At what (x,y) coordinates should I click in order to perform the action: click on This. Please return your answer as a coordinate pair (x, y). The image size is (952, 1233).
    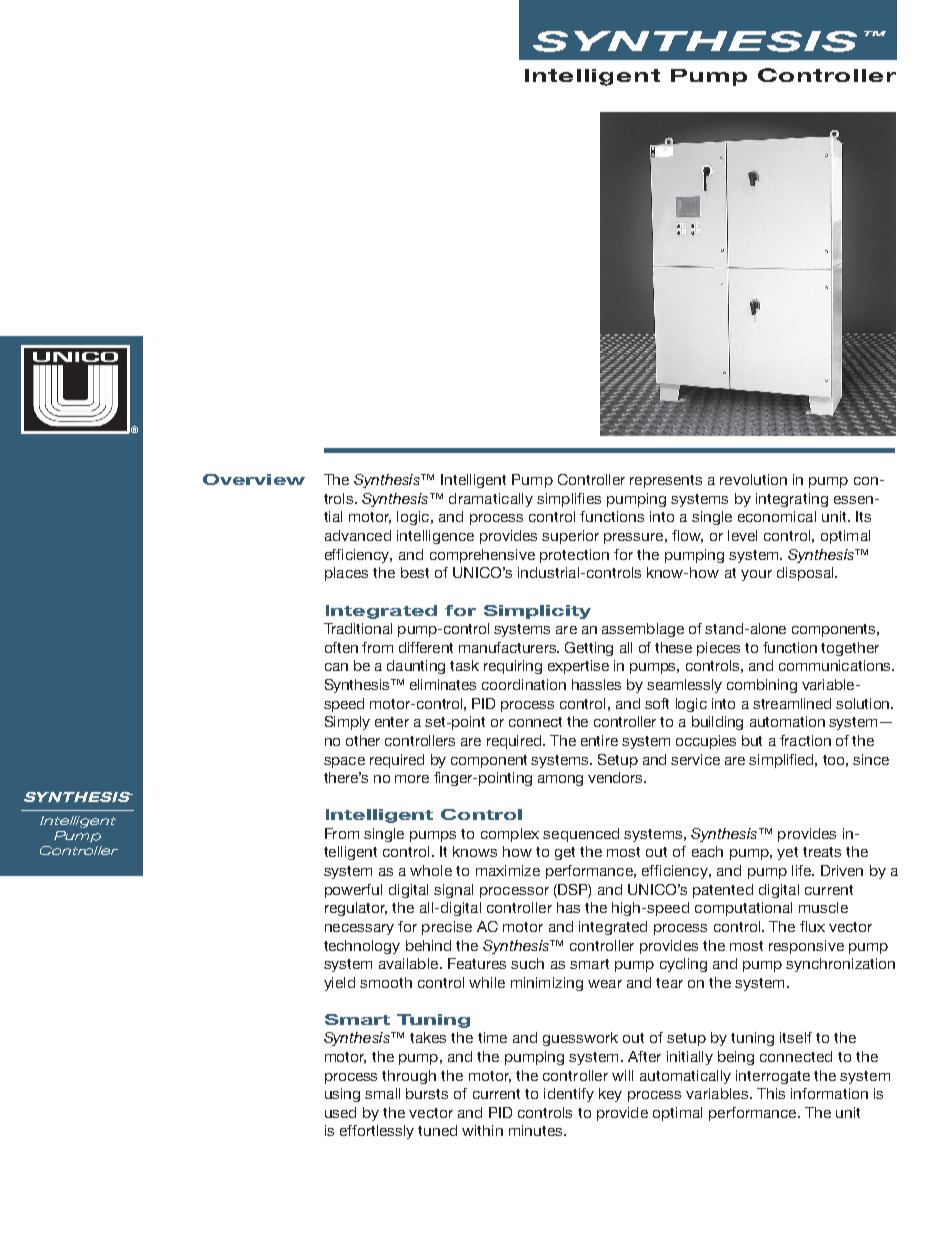
    Looking at the image, I should click on (771, 1093).
